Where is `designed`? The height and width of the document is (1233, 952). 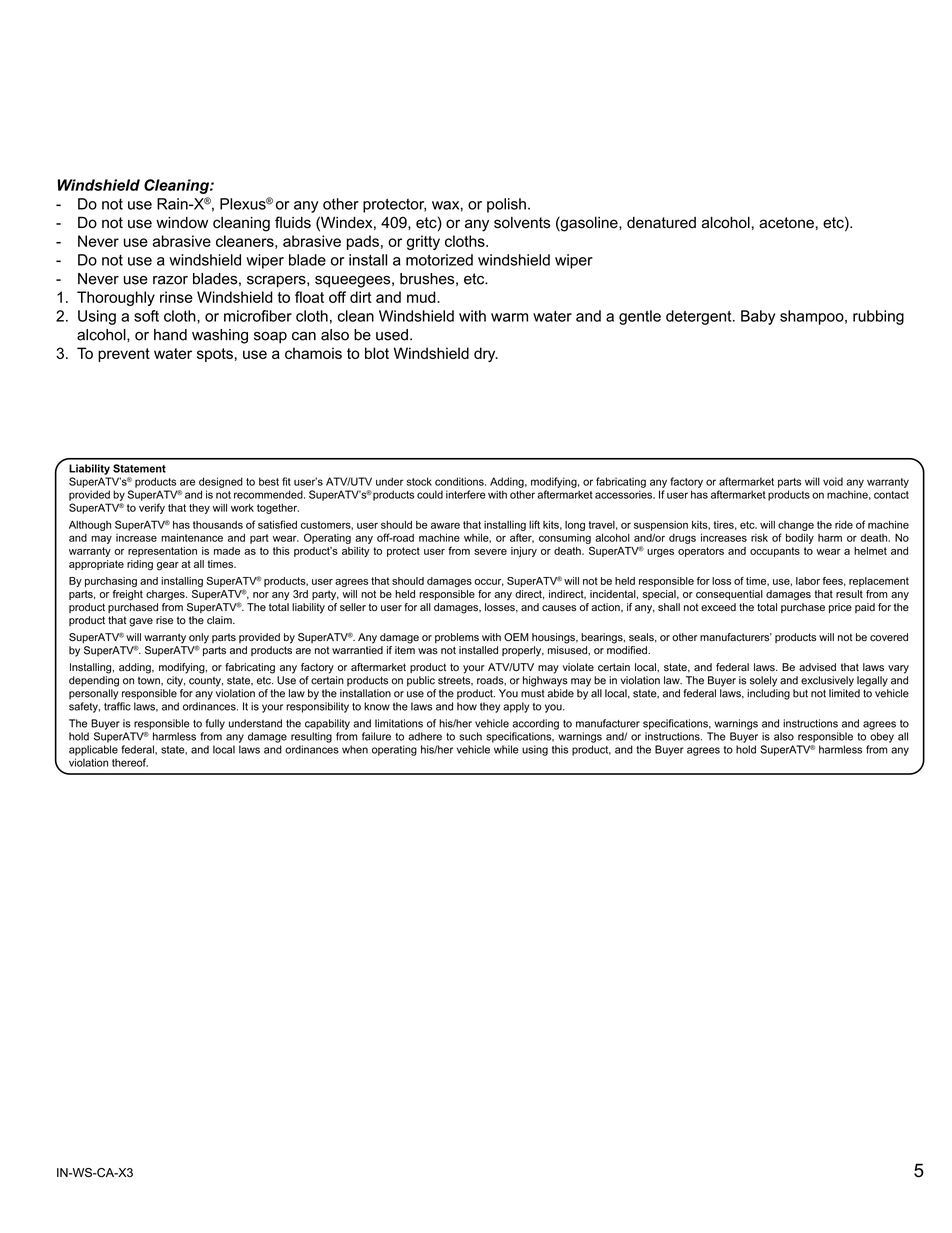 designed is located at coordinates (221, 482).
